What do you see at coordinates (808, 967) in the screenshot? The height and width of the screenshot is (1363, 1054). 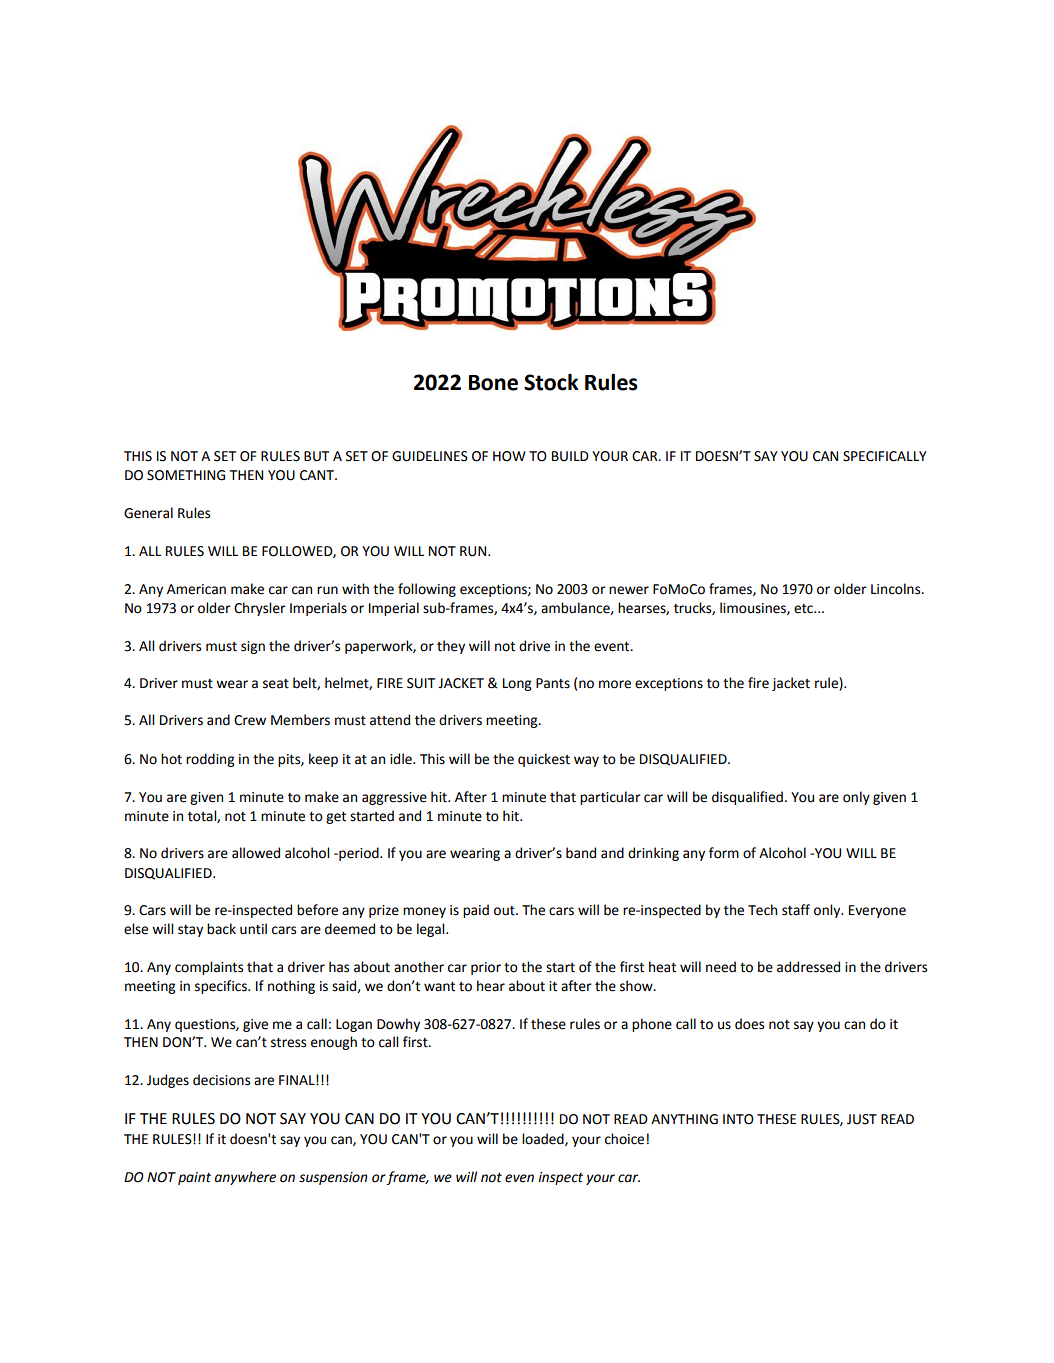 I see `addressed` at bounding box center [808, 967].
